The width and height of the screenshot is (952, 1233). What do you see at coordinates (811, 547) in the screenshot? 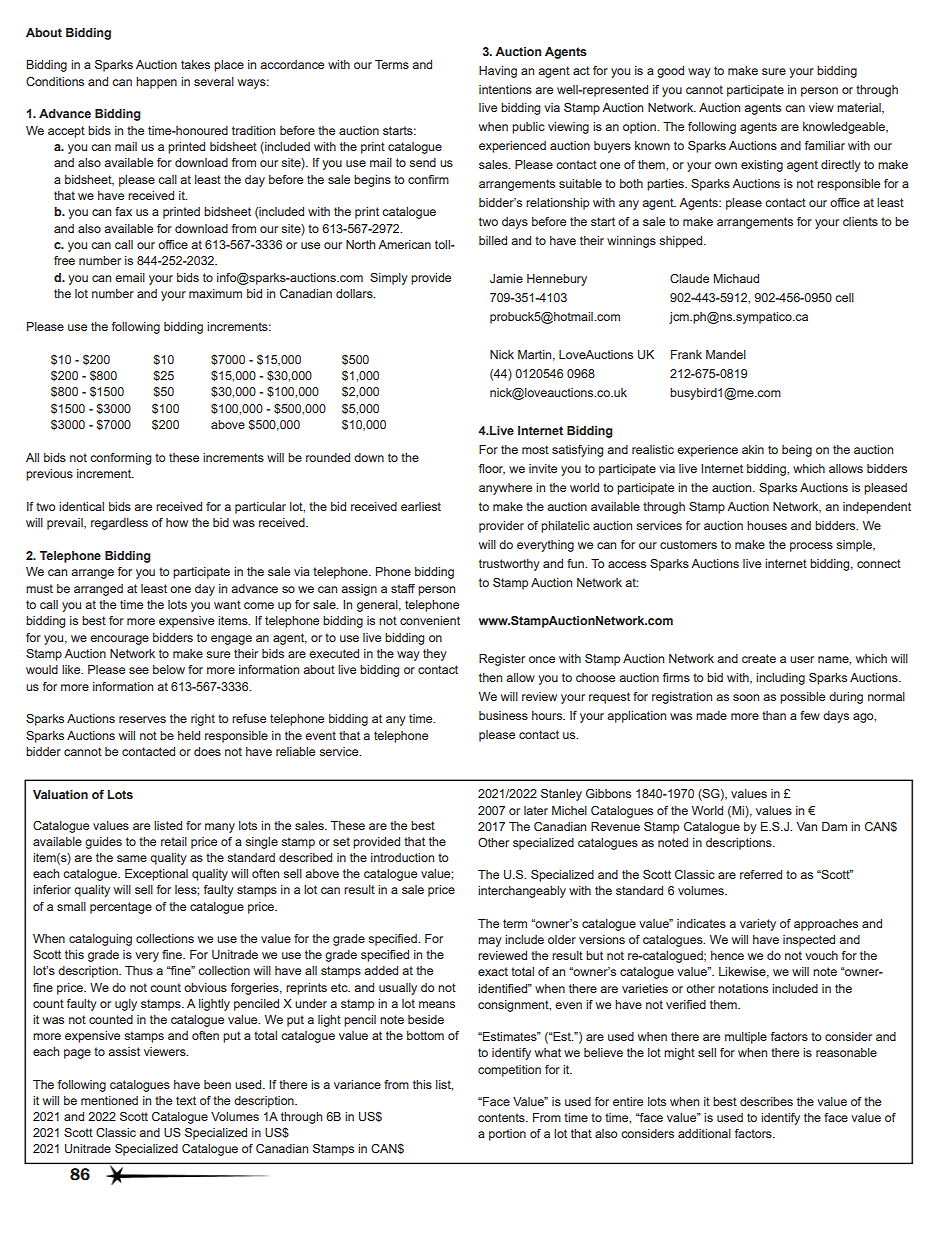
I see `process` at bounding box center [811, 547].
